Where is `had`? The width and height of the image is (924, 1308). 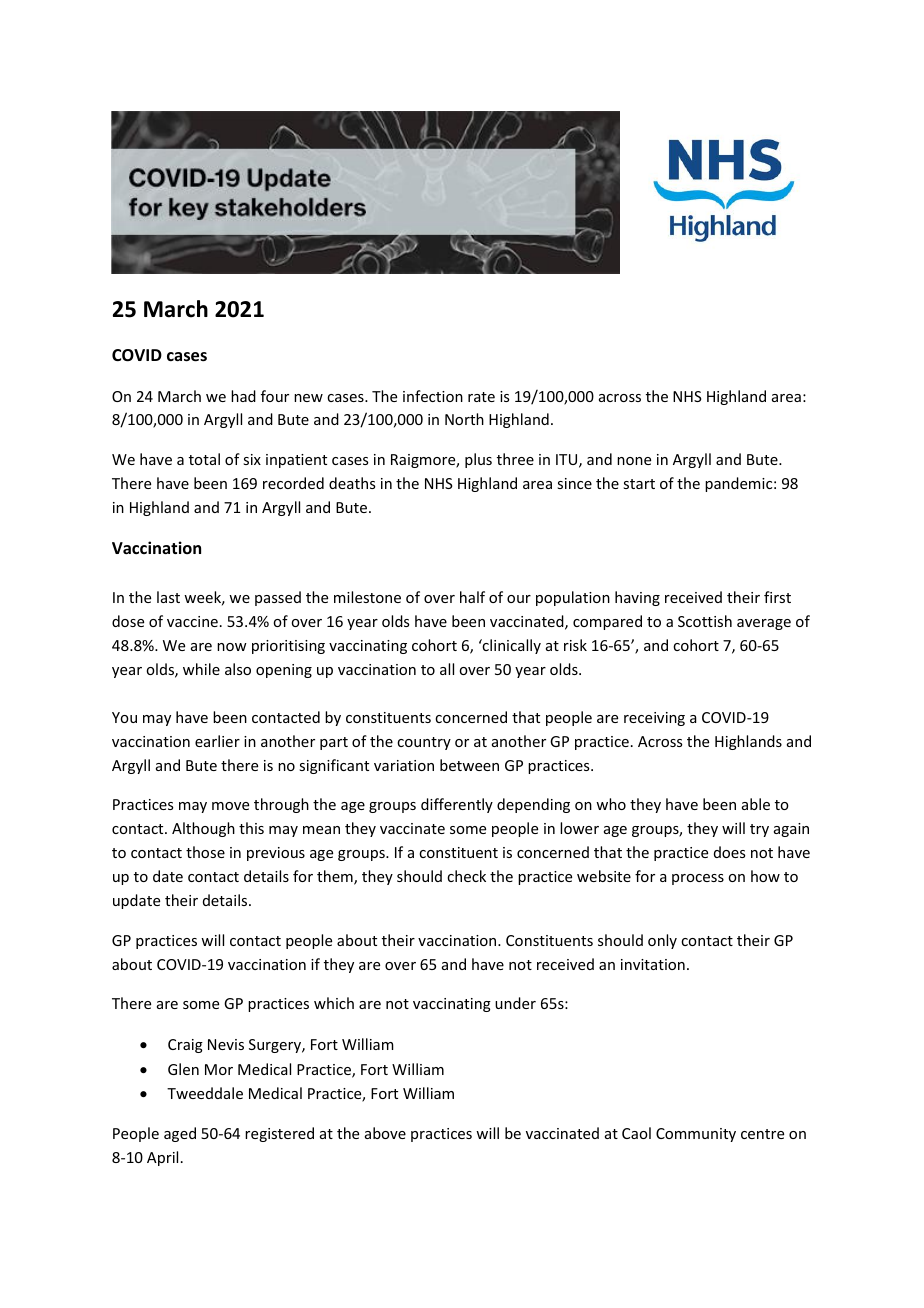 had is located at coordinates (243, 396).
